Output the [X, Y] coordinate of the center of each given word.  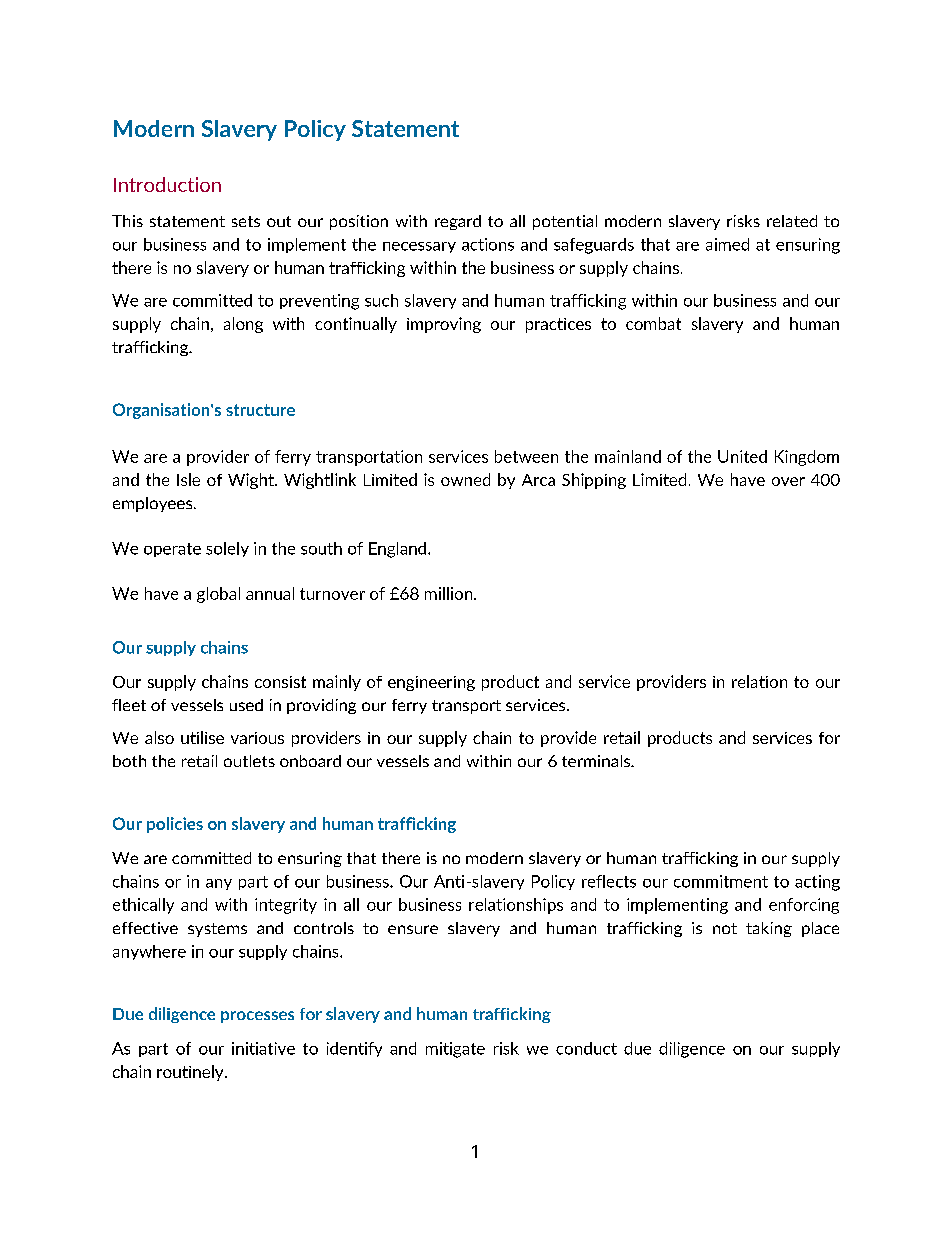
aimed [727, 244]
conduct [586, 1048]
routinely [191, 1073]
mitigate [455, 1050]
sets [246, 221]
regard [458, 222]
